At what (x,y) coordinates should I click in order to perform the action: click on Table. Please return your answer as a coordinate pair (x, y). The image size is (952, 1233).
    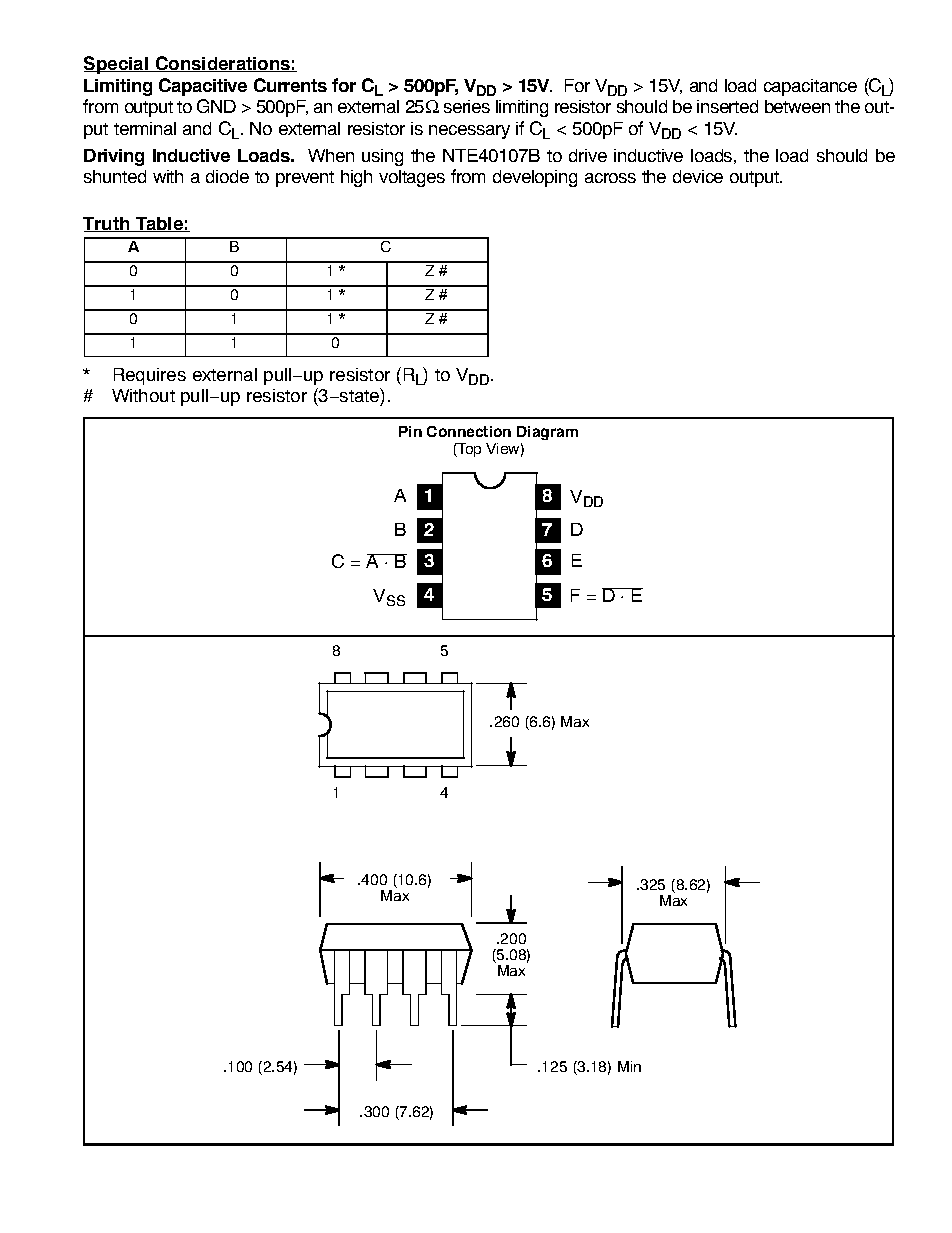
    Looking at the image, I should click on (159, 224).
